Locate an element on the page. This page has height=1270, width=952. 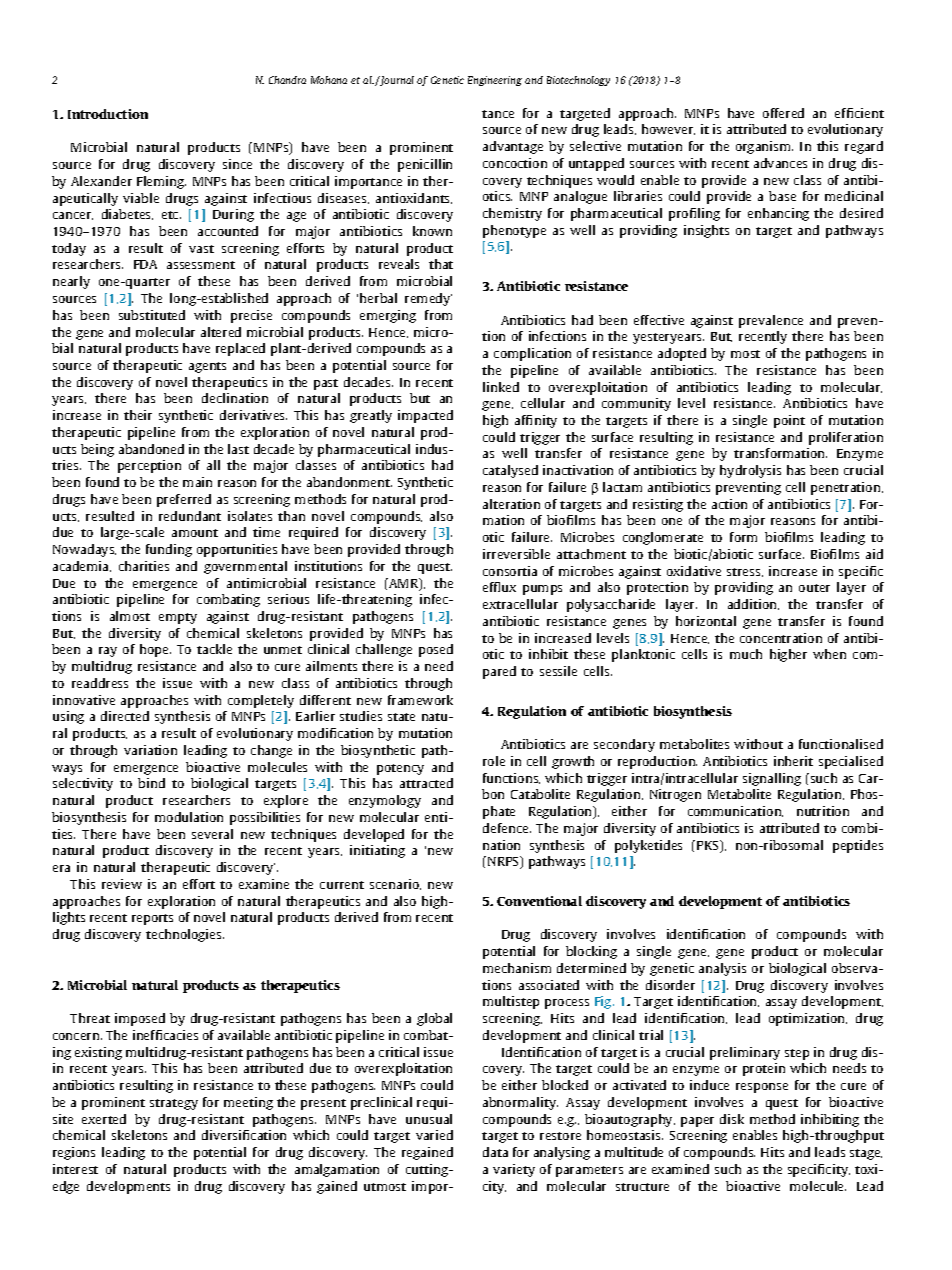
data is located at coordinates (495, 1152).
